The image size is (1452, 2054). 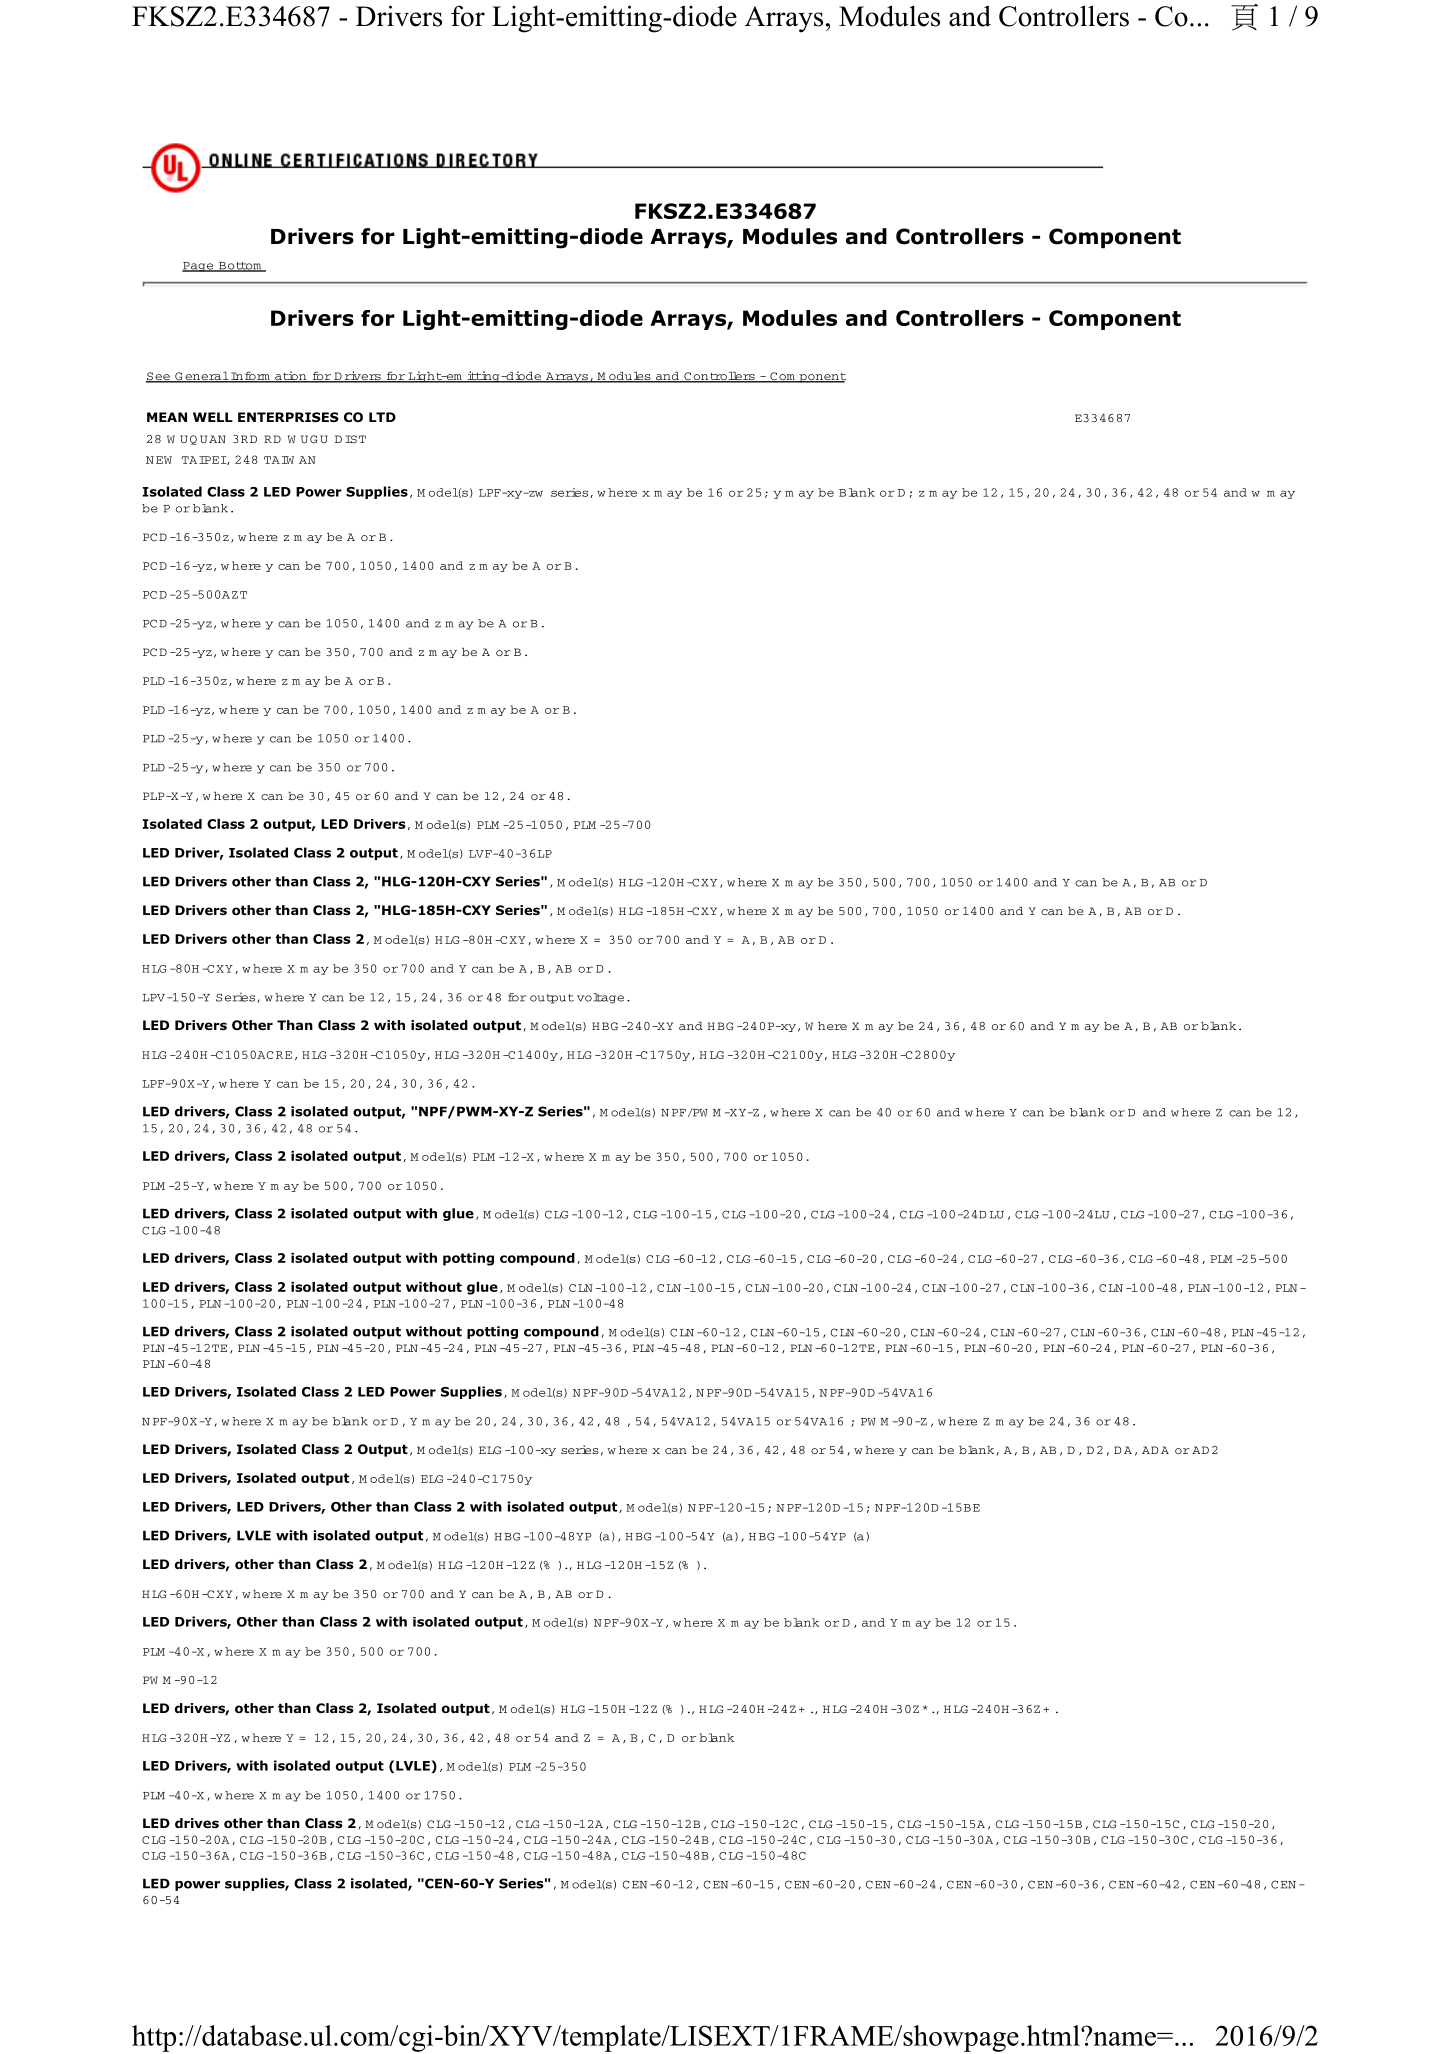 I want to click on drives, so click(x=197, y=1823).
